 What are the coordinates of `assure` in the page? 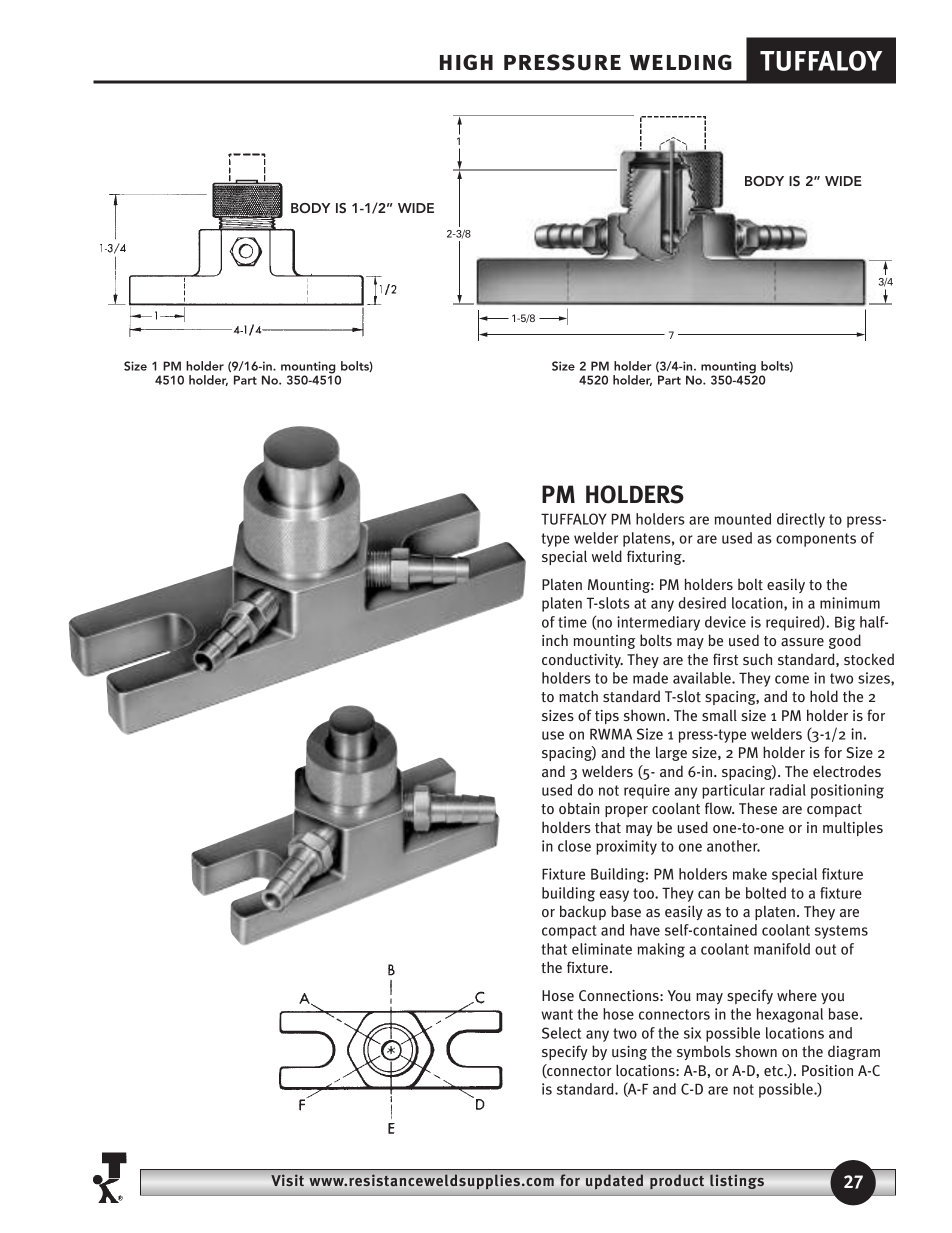 It's located at (802, 642).
